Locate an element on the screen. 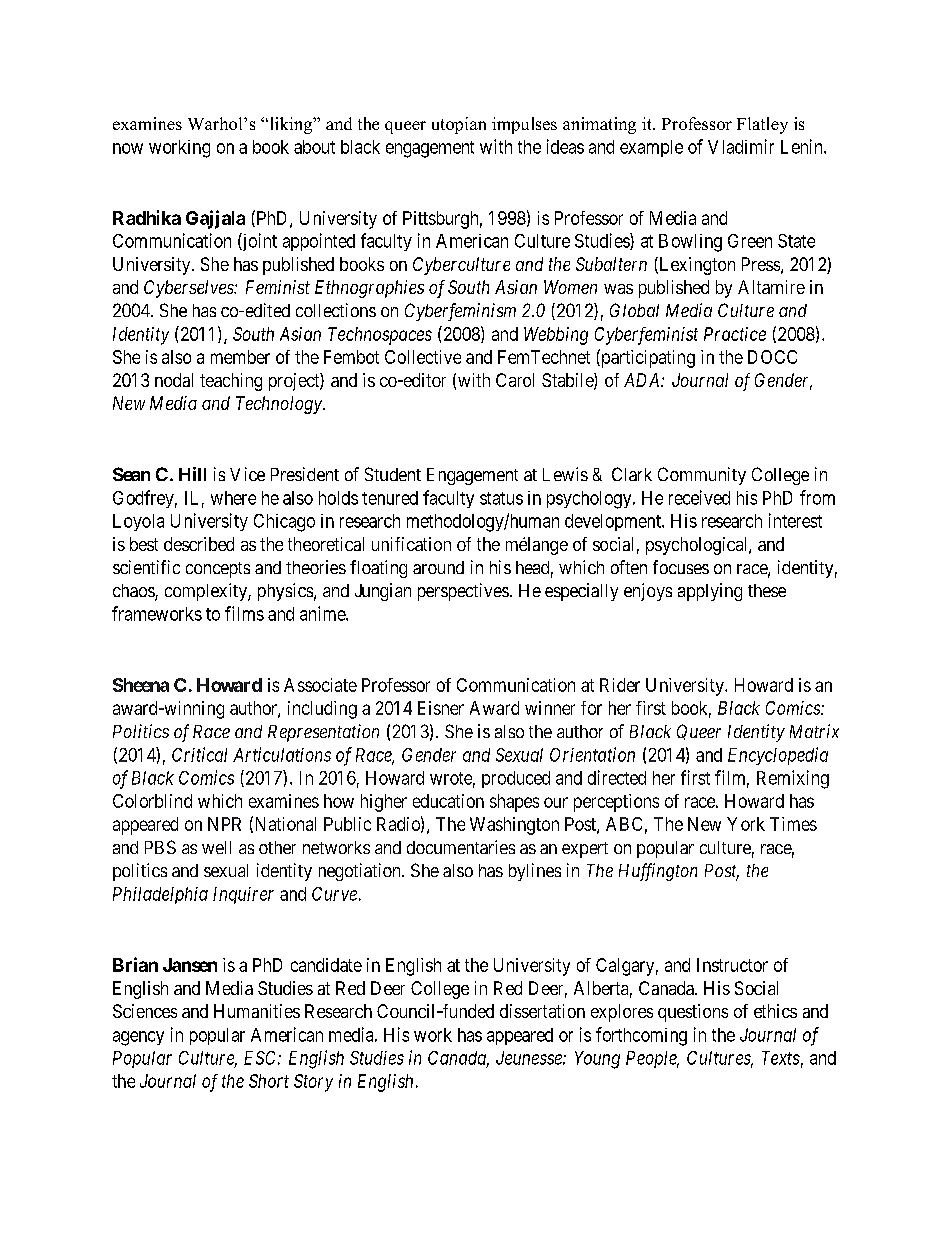 The width and height of the screenshot is (952, 1233). York is located at coordinates (746, 824).
